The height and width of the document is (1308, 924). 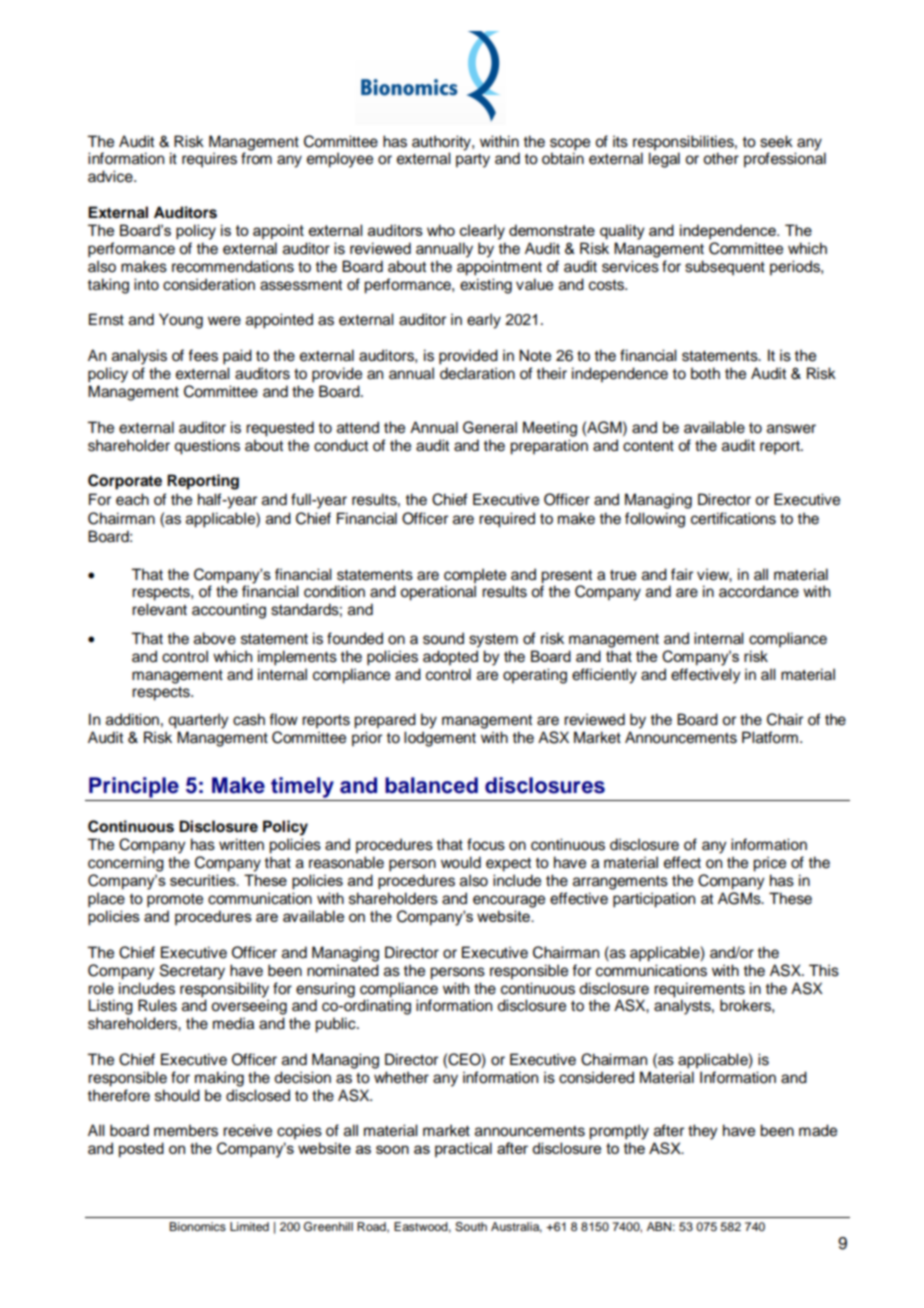 I want to click on requires, so click(x=209, y=160).
